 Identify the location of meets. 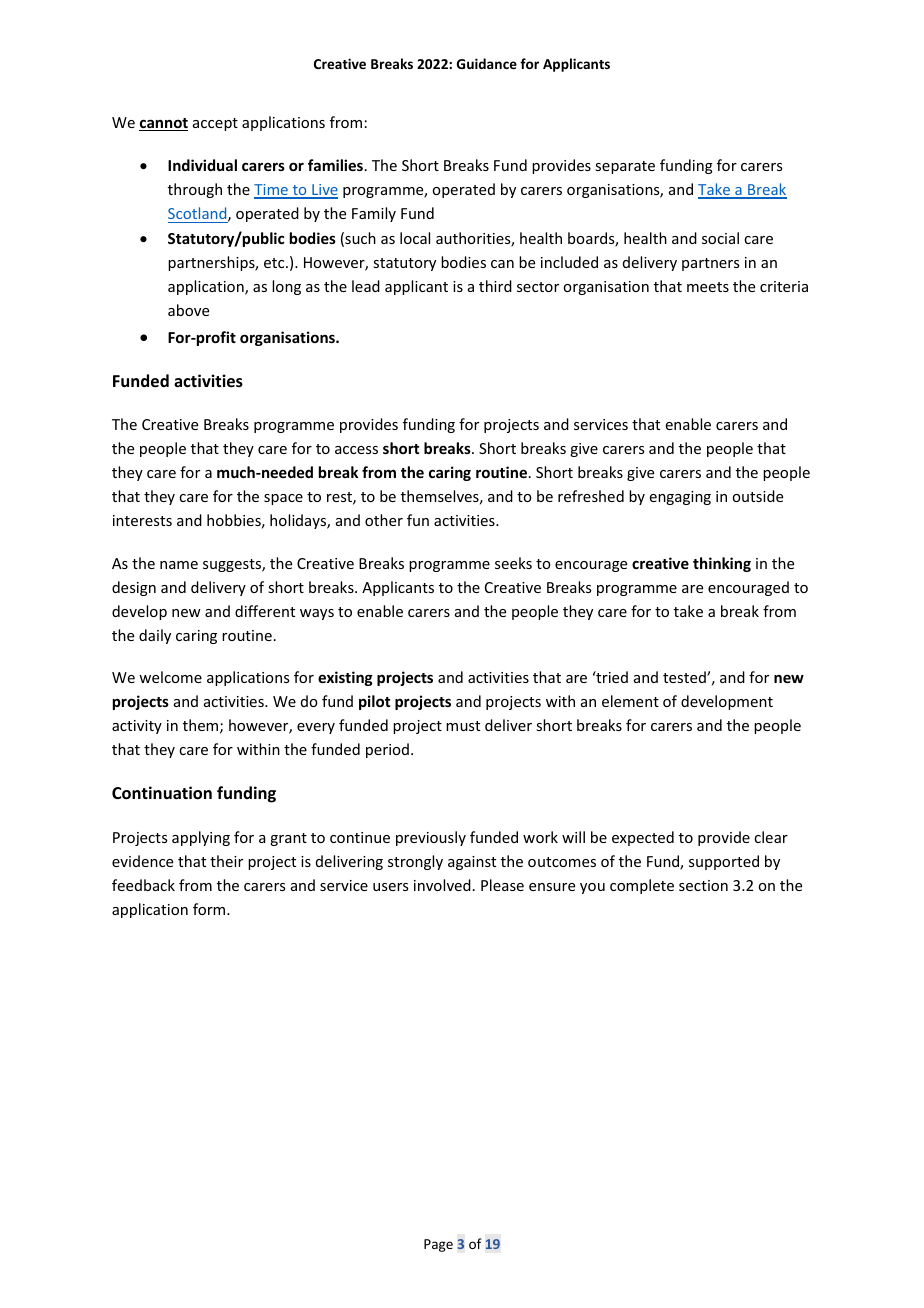
(708, 287).
